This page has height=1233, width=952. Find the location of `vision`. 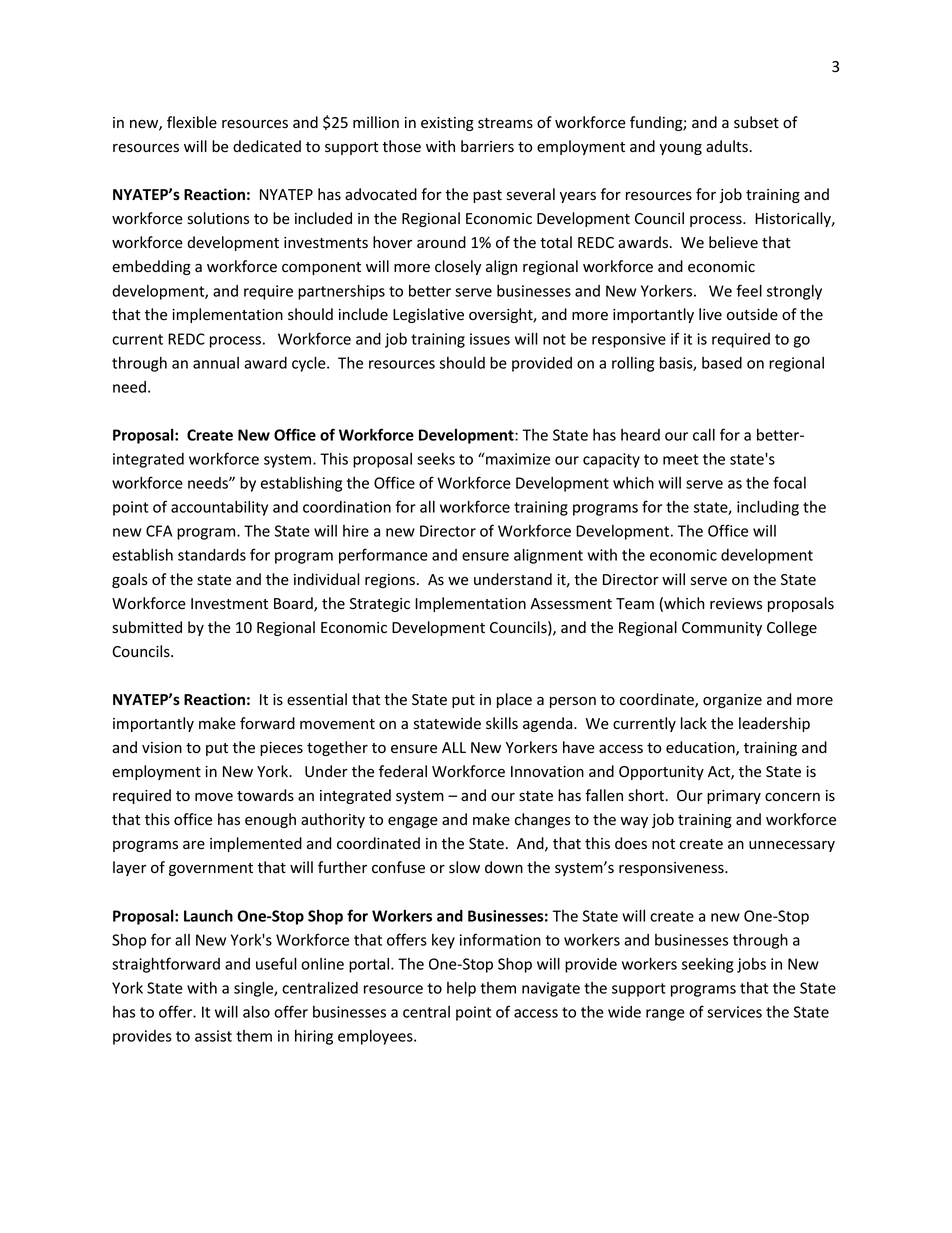

vision is located at coordinates (162, 748).
